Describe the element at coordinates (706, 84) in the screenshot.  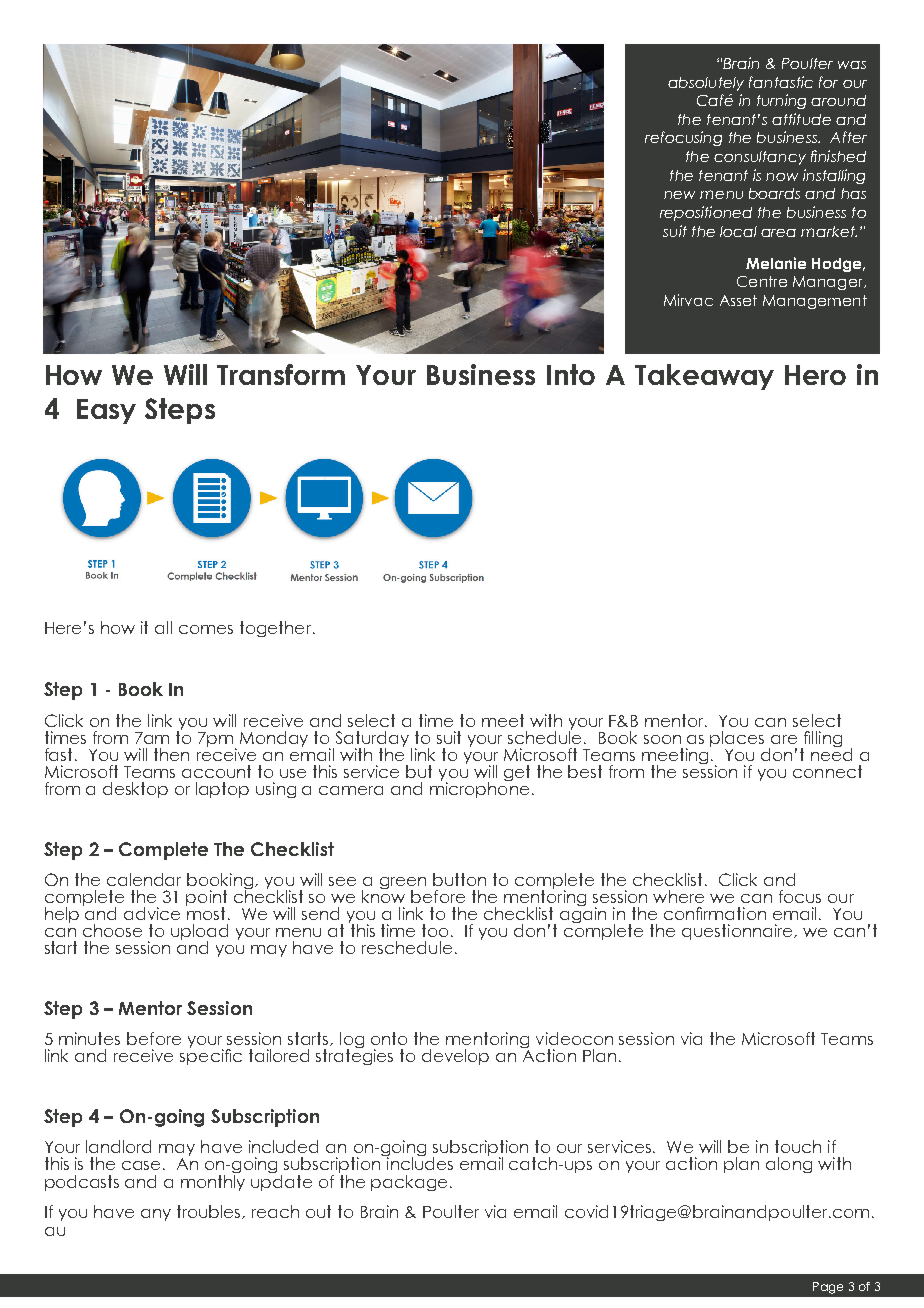
I see `absolutely` at that location.
